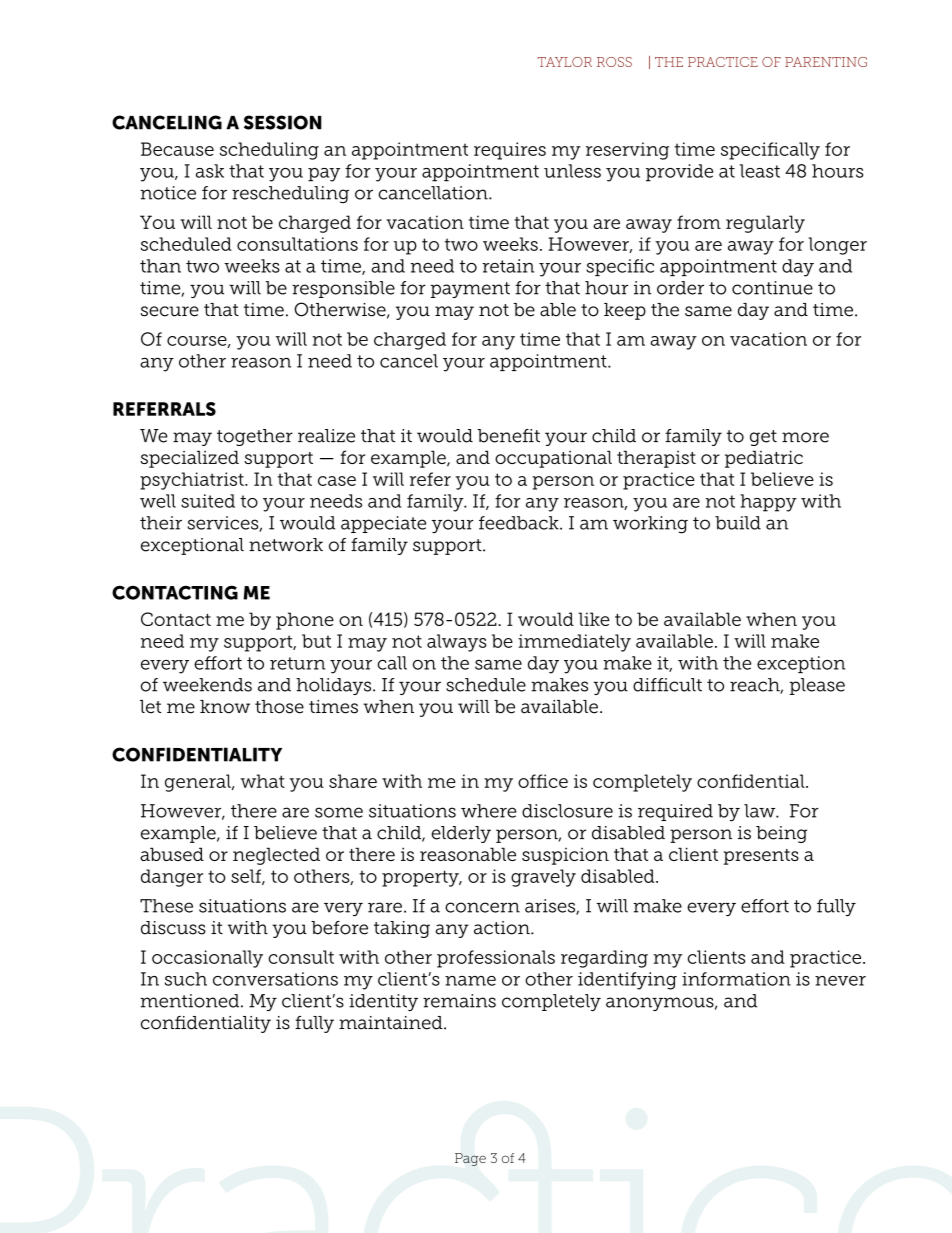  I want to click on conversations, so click(275, 979).
